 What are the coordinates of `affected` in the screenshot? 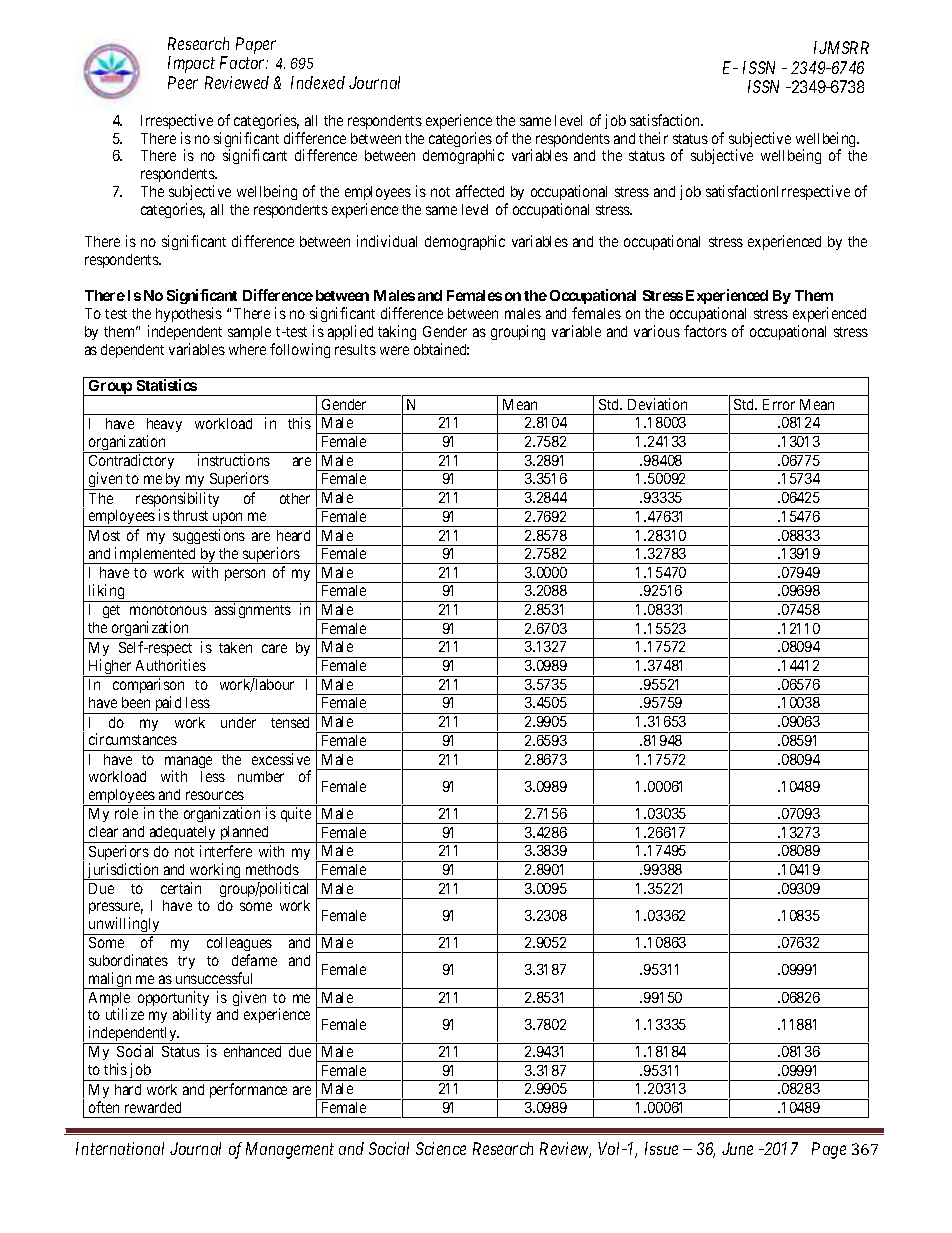 It's located at (480, 191).
